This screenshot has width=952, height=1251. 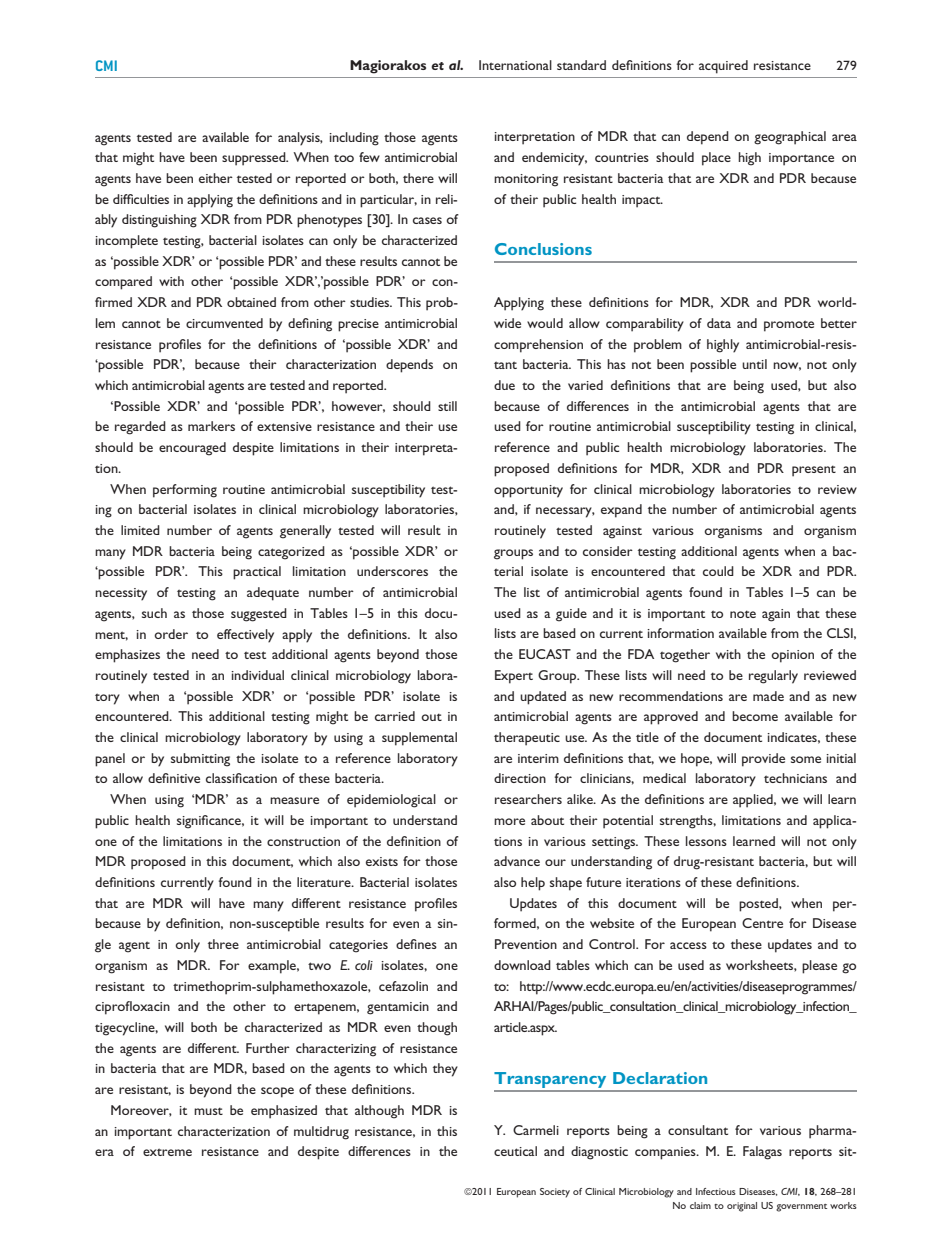 I want to click on encouraged, so click(x=192, y=449).
